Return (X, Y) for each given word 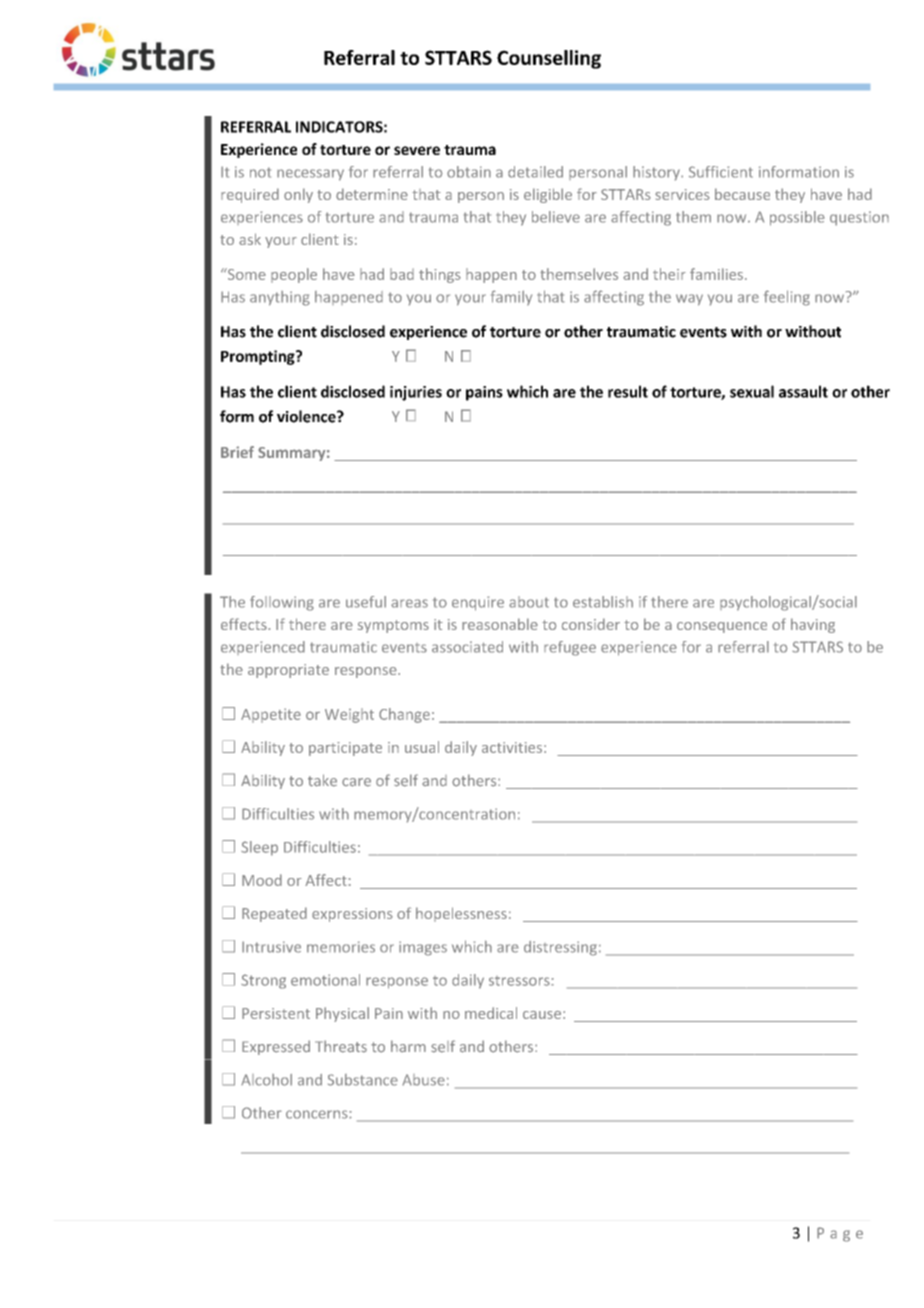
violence (307, 416)
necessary (310, 175)
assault (803, 391)
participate (345, 749)
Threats (341, 1046)
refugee (570, 648)
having (813, 625)
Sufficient (721, 172)
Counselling (549, 59)
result (628, 391)
